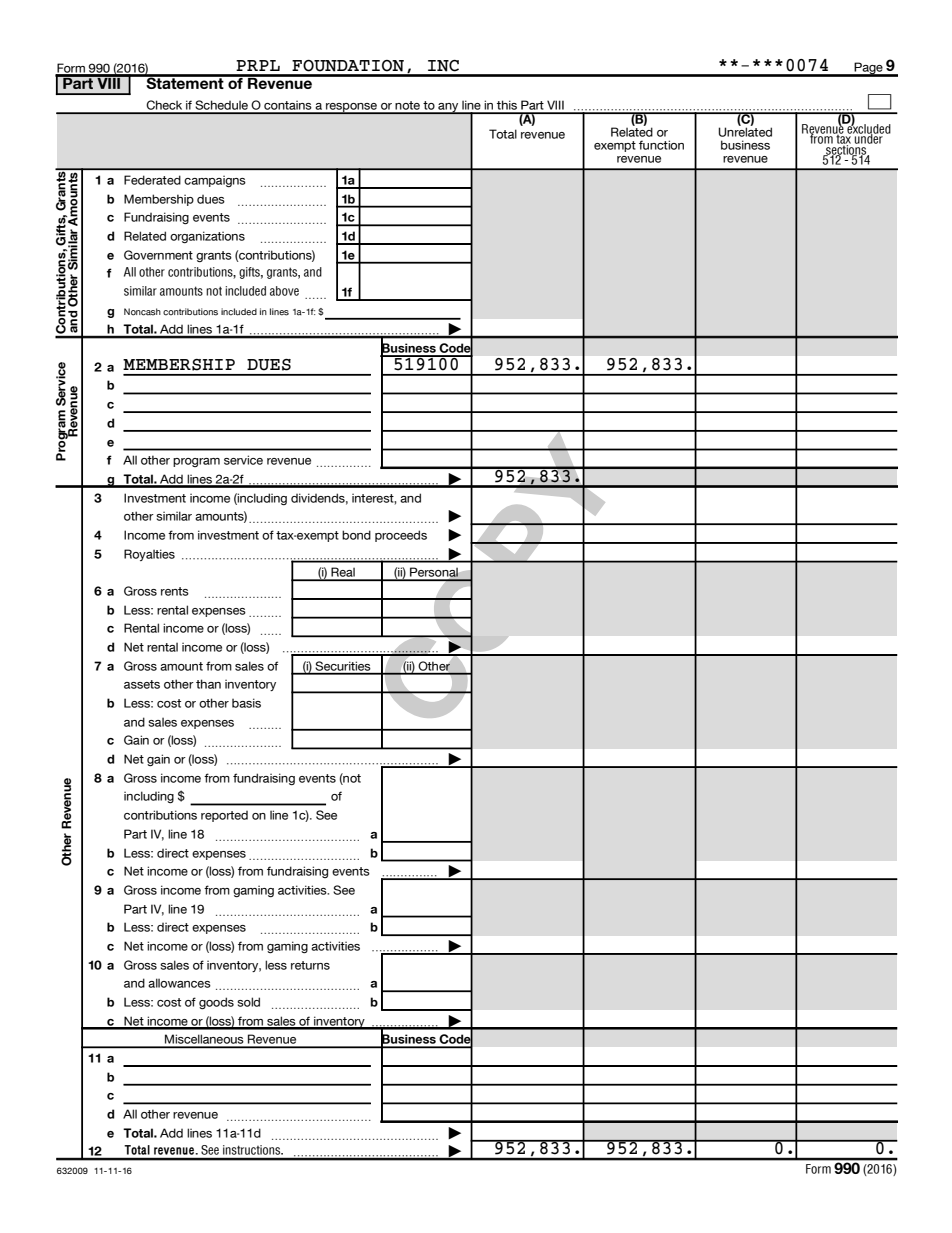 Image resolution: width=952 pixels, height=1233 pixels. I want to click on Royalties, so click(149, 555).
